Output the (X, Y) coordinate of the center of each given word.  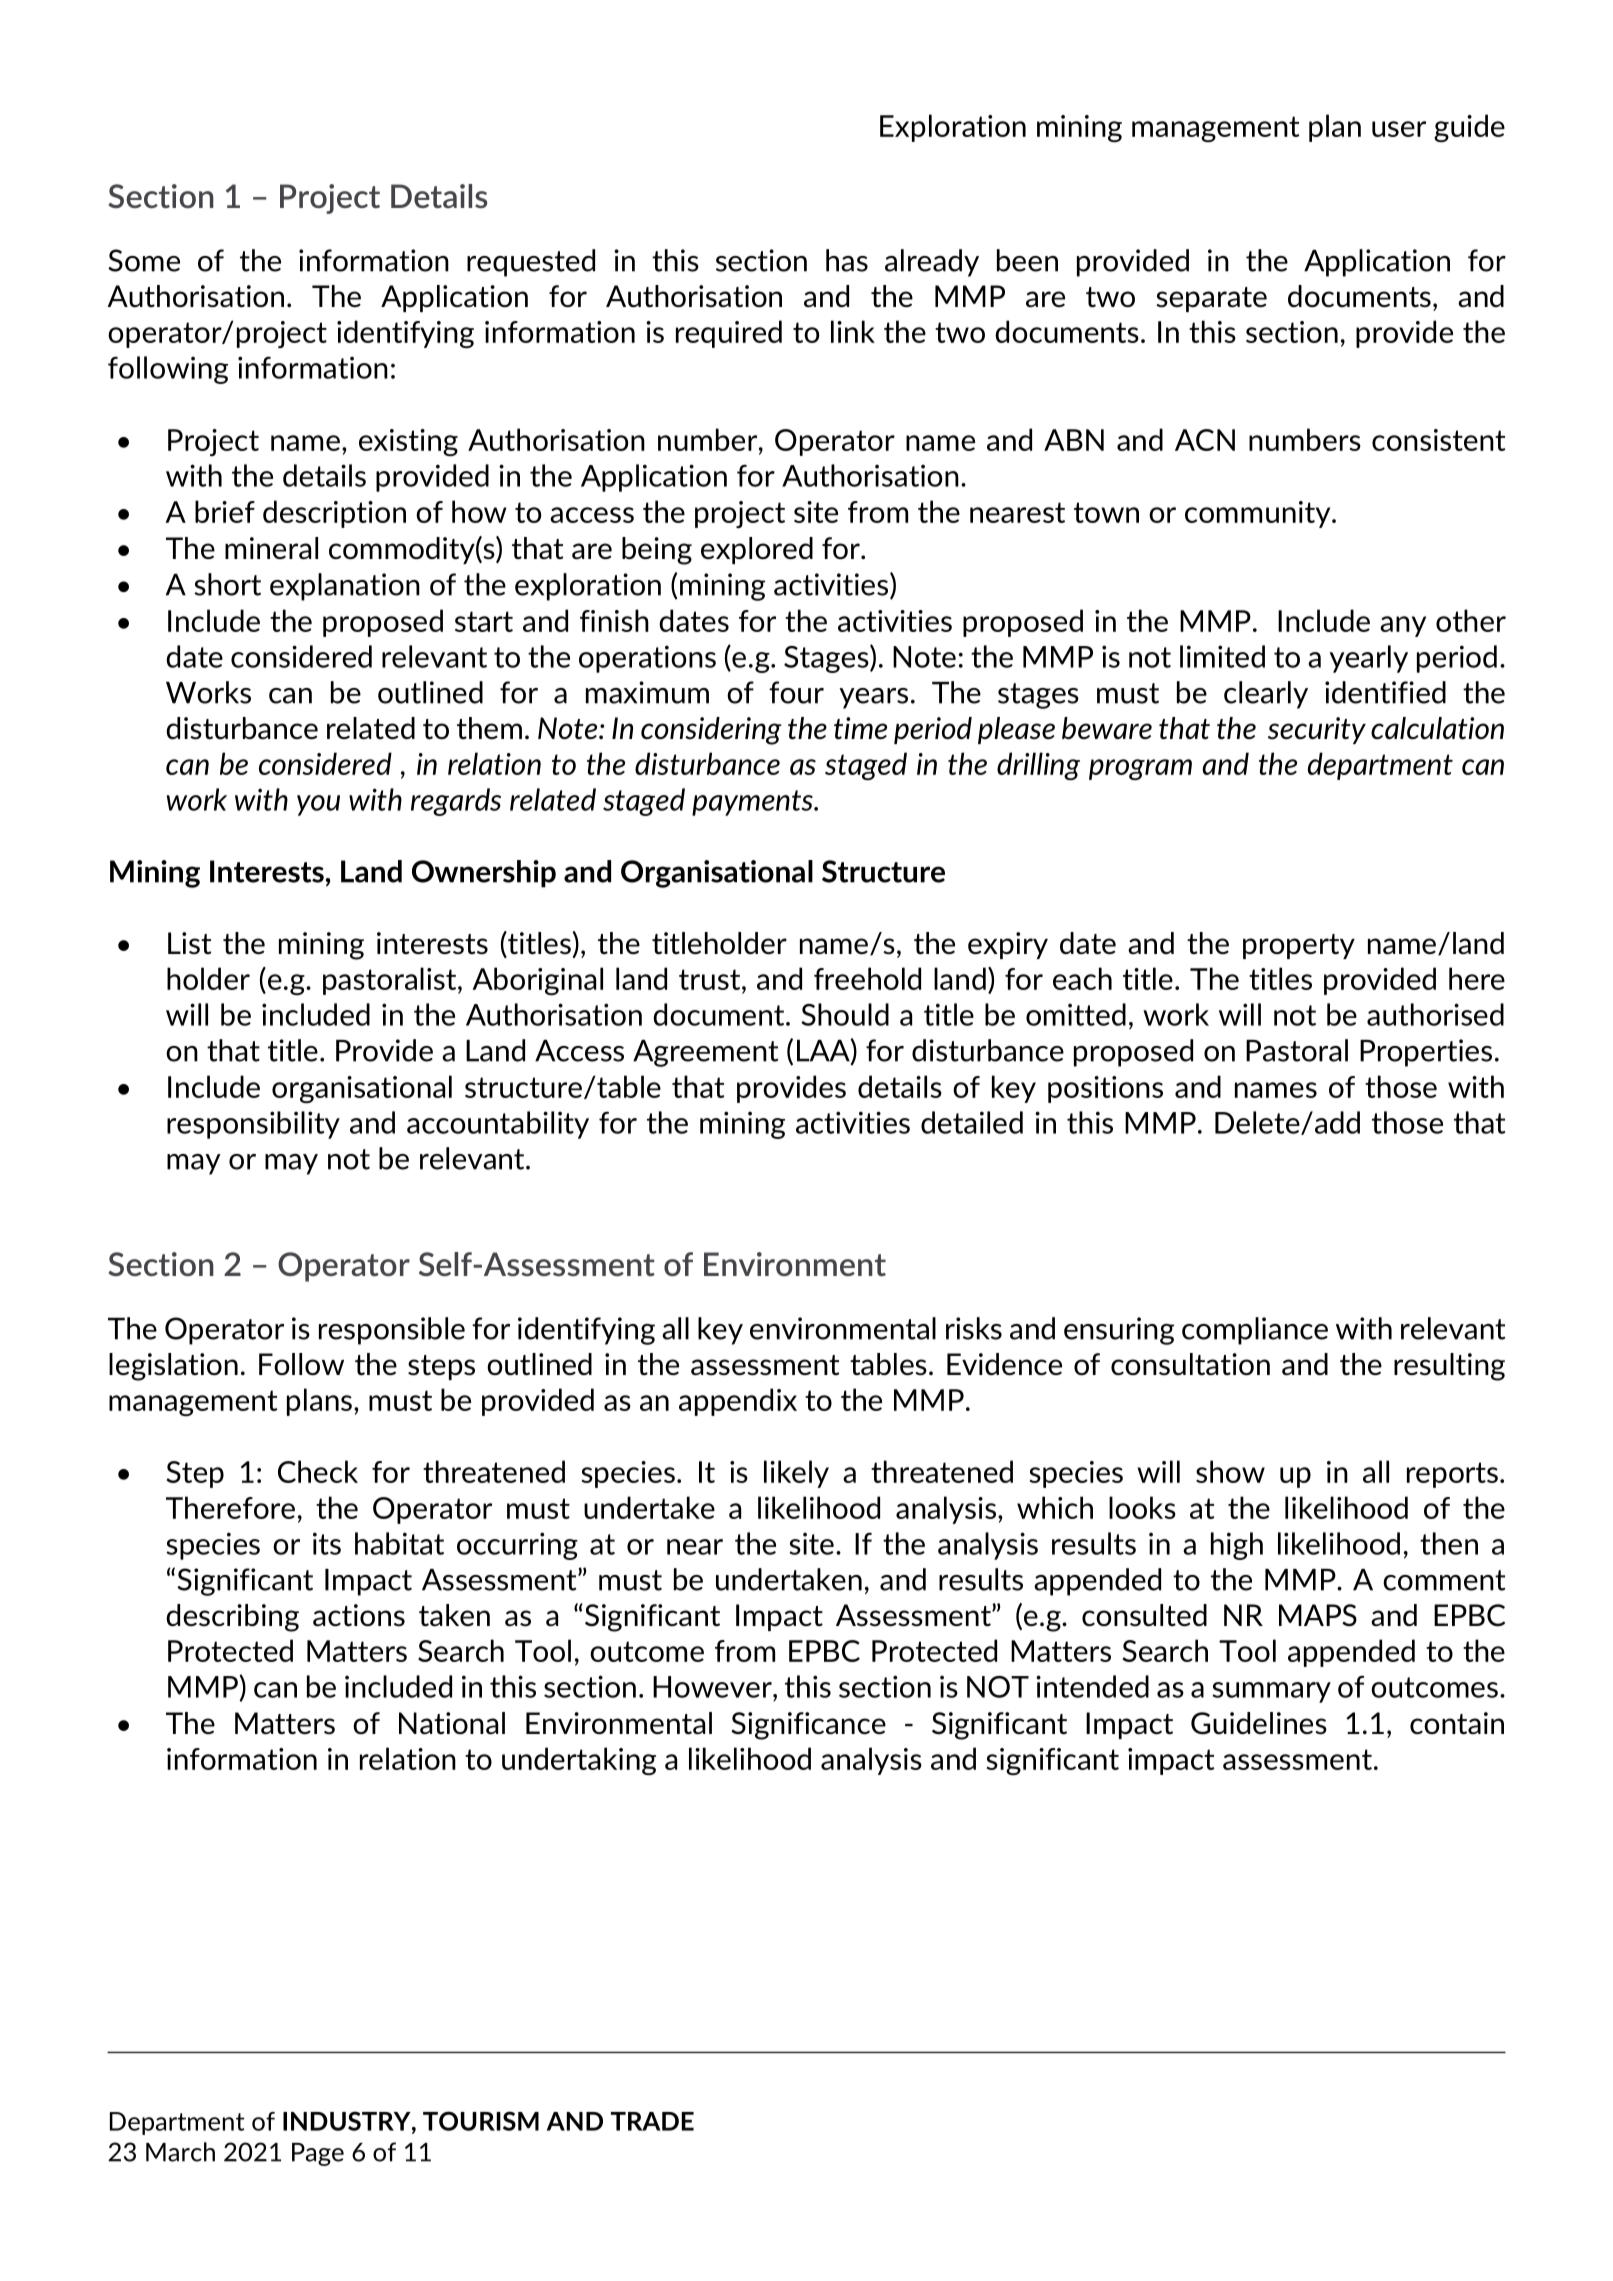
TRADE (652, 2121)
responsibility (253, 1125)
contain (1457, 1723)
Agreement (705, 1053)
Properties (1426, 1053)
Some (144, 260)
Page (318, 2154)
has (847, 260)
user (1399, 129)
